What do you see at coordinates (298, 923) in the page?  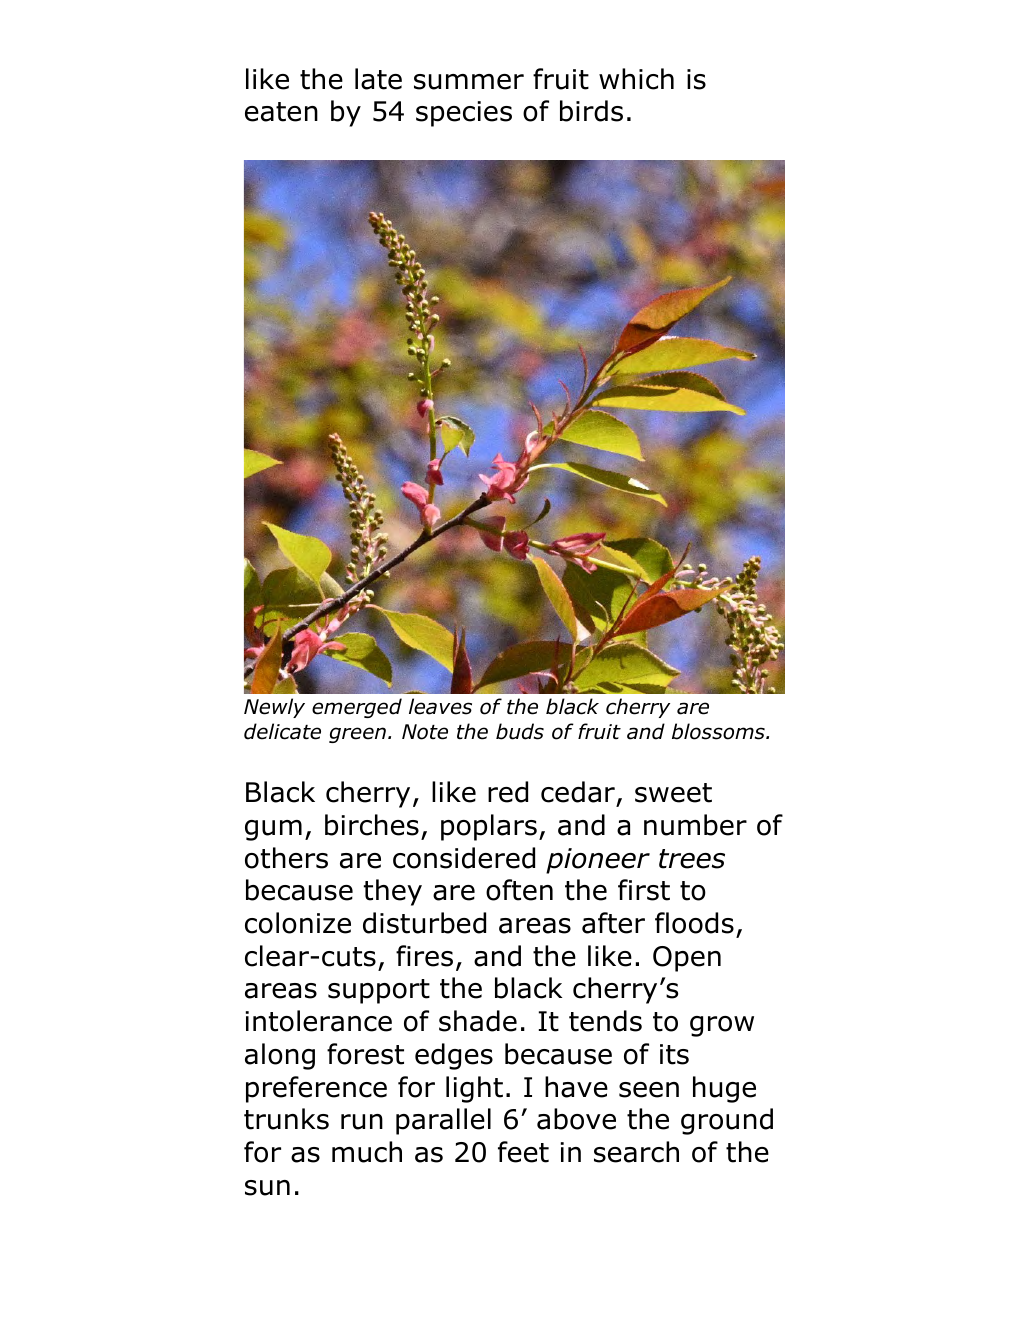 I see `colonize` at bounding box center [298, 923].
